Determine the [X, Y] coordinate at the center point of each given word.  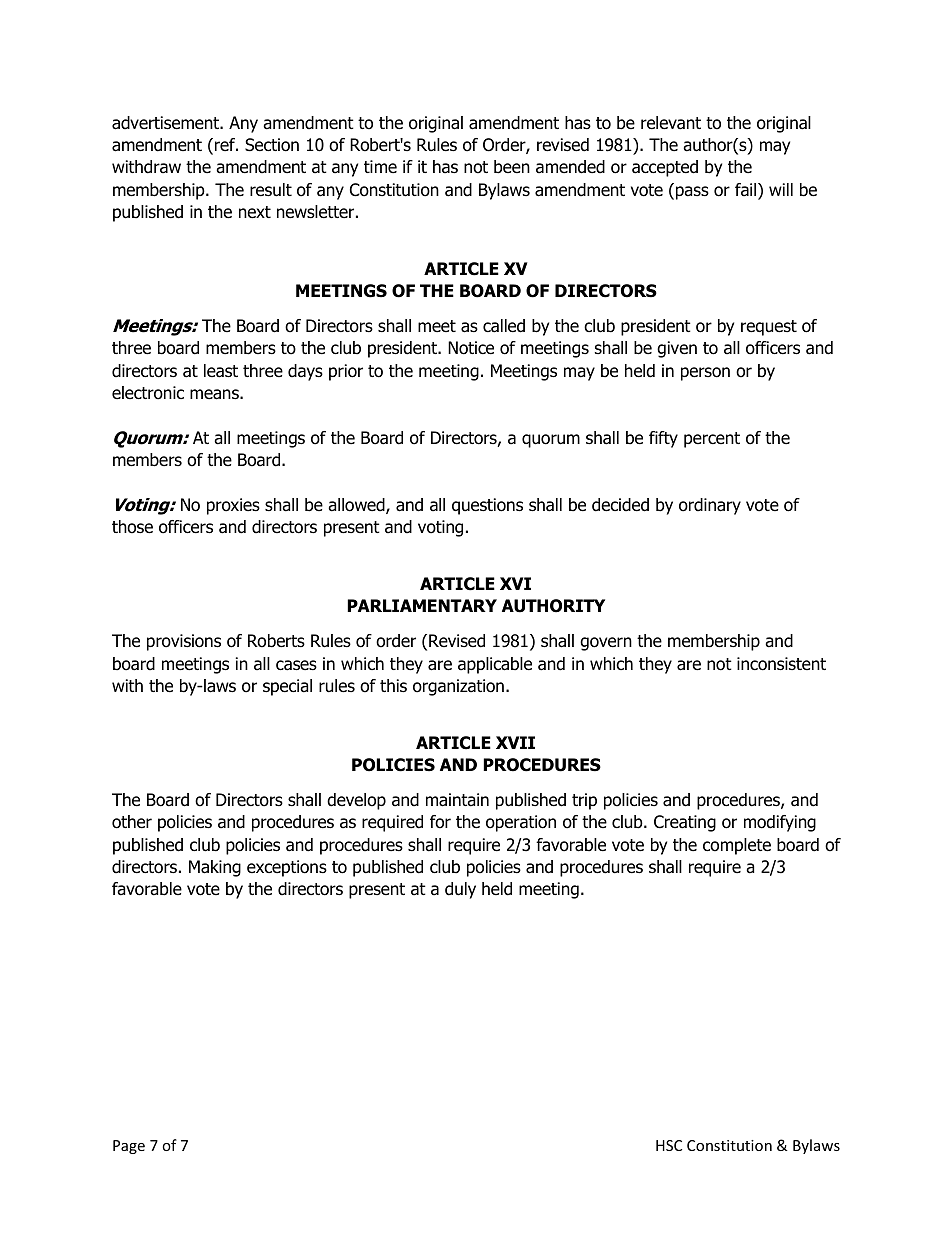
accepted [665, 168]
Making [215, 868]
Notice [471, 348]
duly [460, 890]
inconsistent [781, 664]
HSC [669, 1145]
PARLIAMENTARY [422, 605]
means [215, 394]
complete [737, 846]
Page [129, 1147]
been [512, 167]
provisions [184, 642]
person [705, 374]
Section [272, 145]
